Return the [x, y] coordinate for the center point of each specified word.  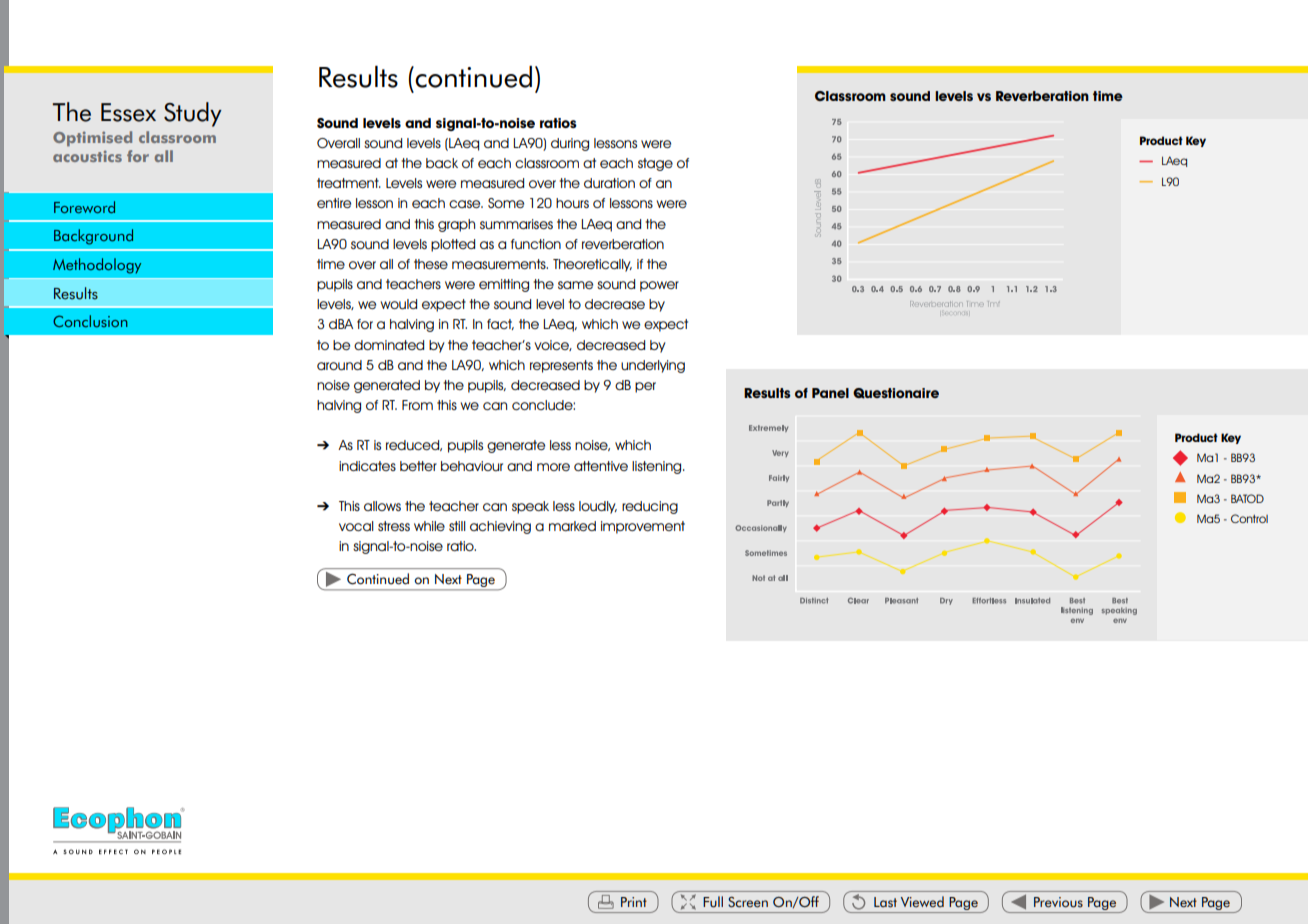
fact [500, 324]
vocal [356, 526]
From [417, 405]
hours [572, 203]
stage [655, 164]
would [399, 304]
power [659, 286]
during [570, 144]
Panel [830, 393]
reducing [650, 507]
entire [334, 203]
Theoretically [592, 265]
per [645, 387]
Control [1249, 518]
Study [193, 114]
